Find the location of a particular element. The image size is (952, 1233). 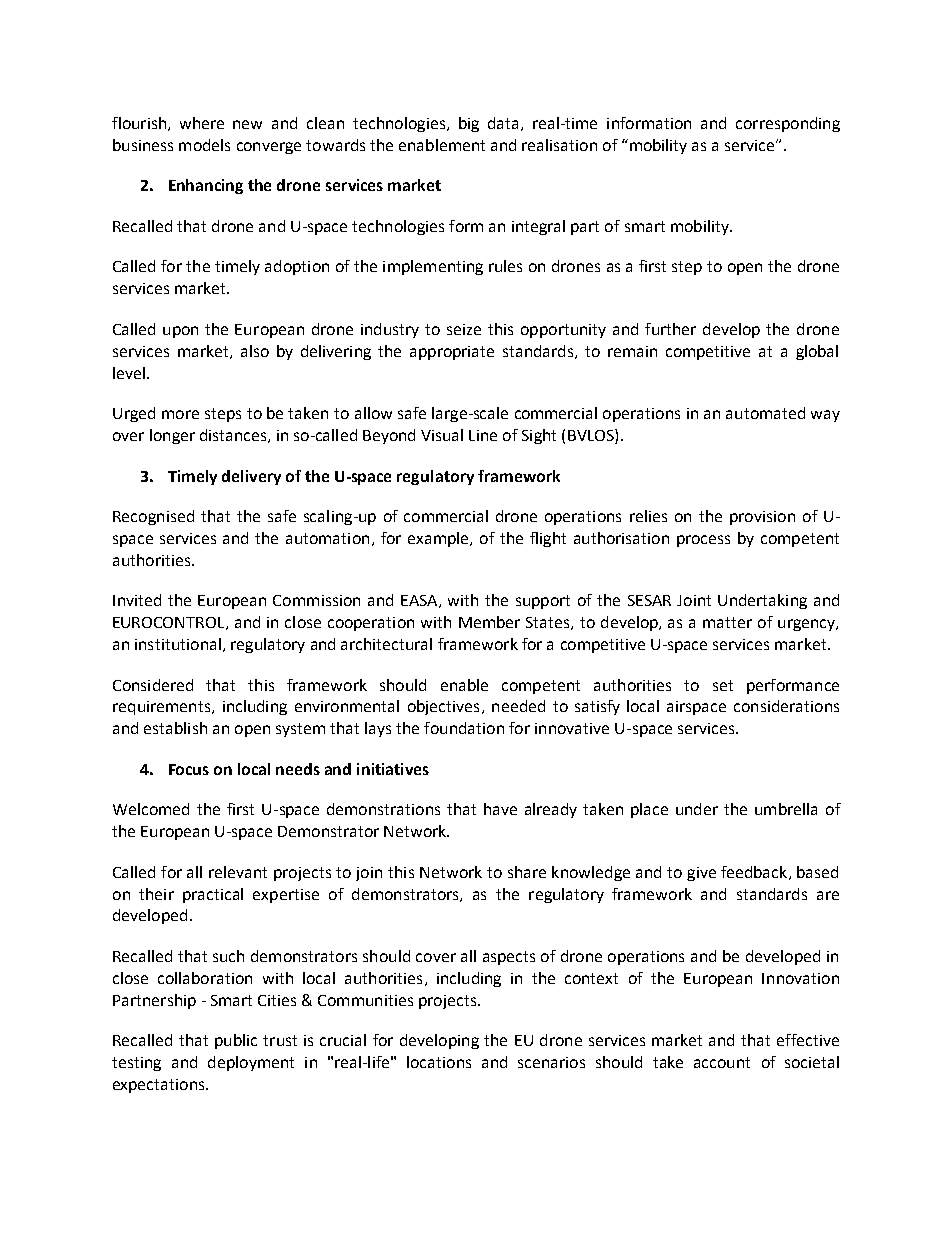

institutional is located at coordinates (178, 644).
